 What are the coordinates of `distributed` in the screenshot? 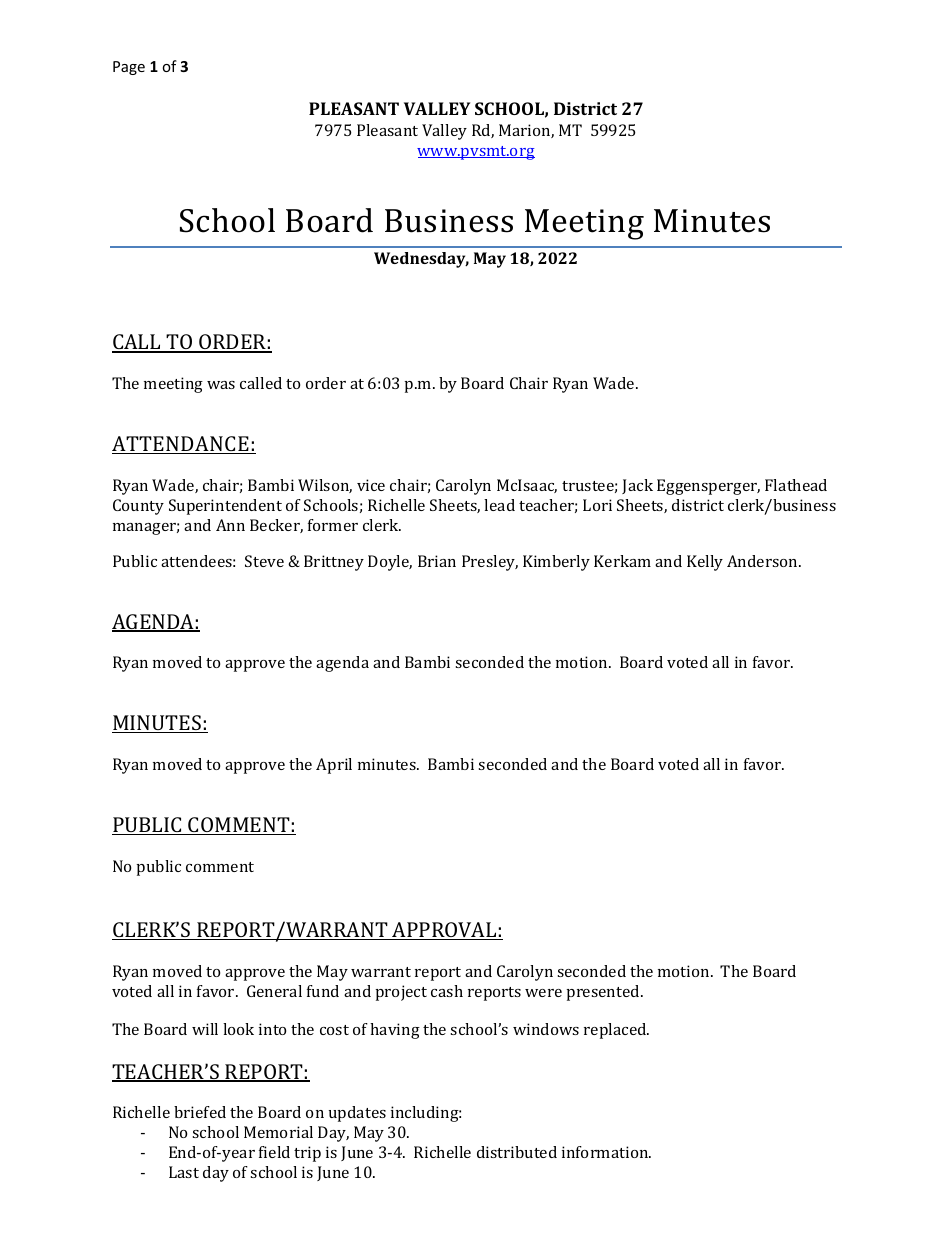 It's located at (517, 1152).
